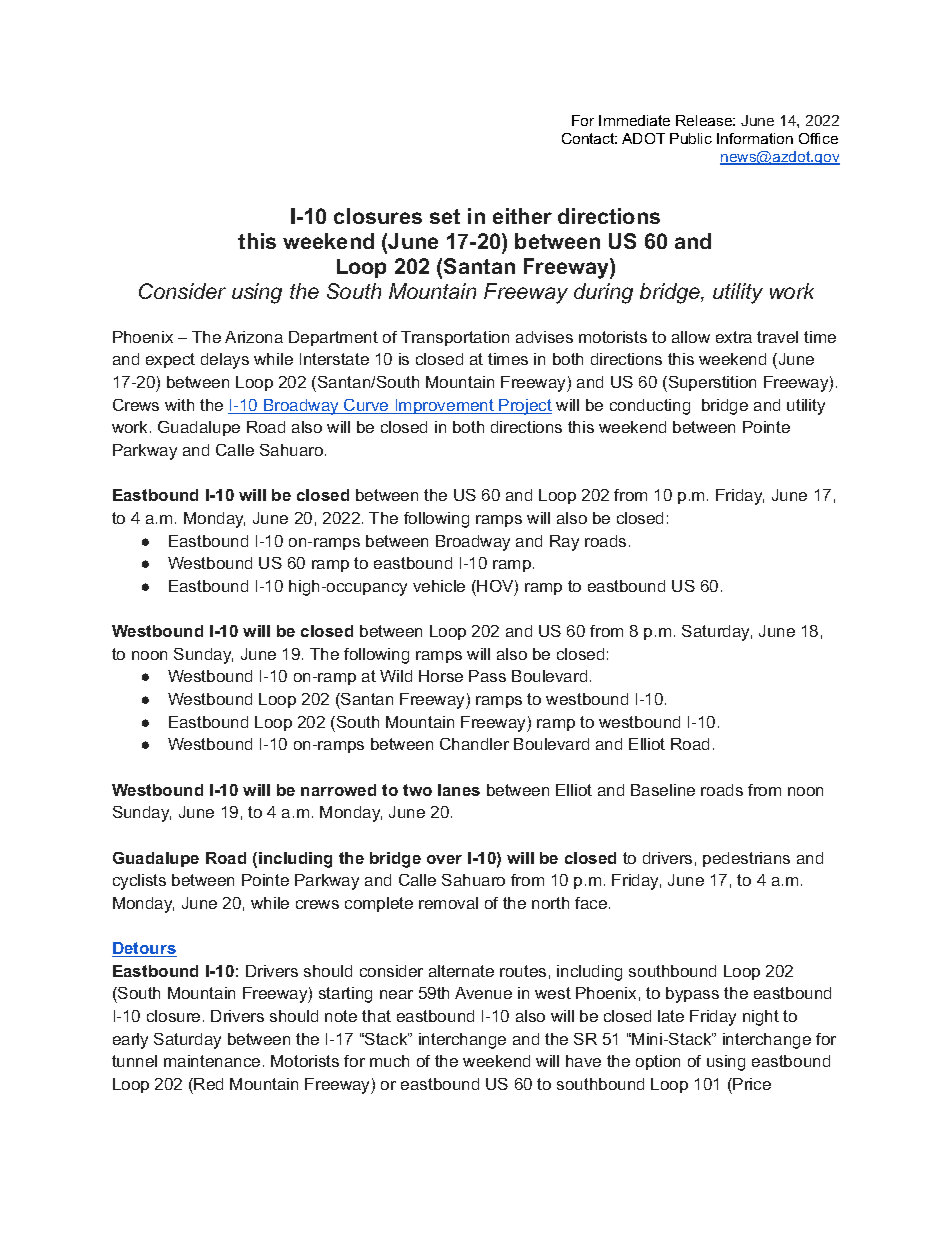  I want to click on Wild, so click(396, 676).
